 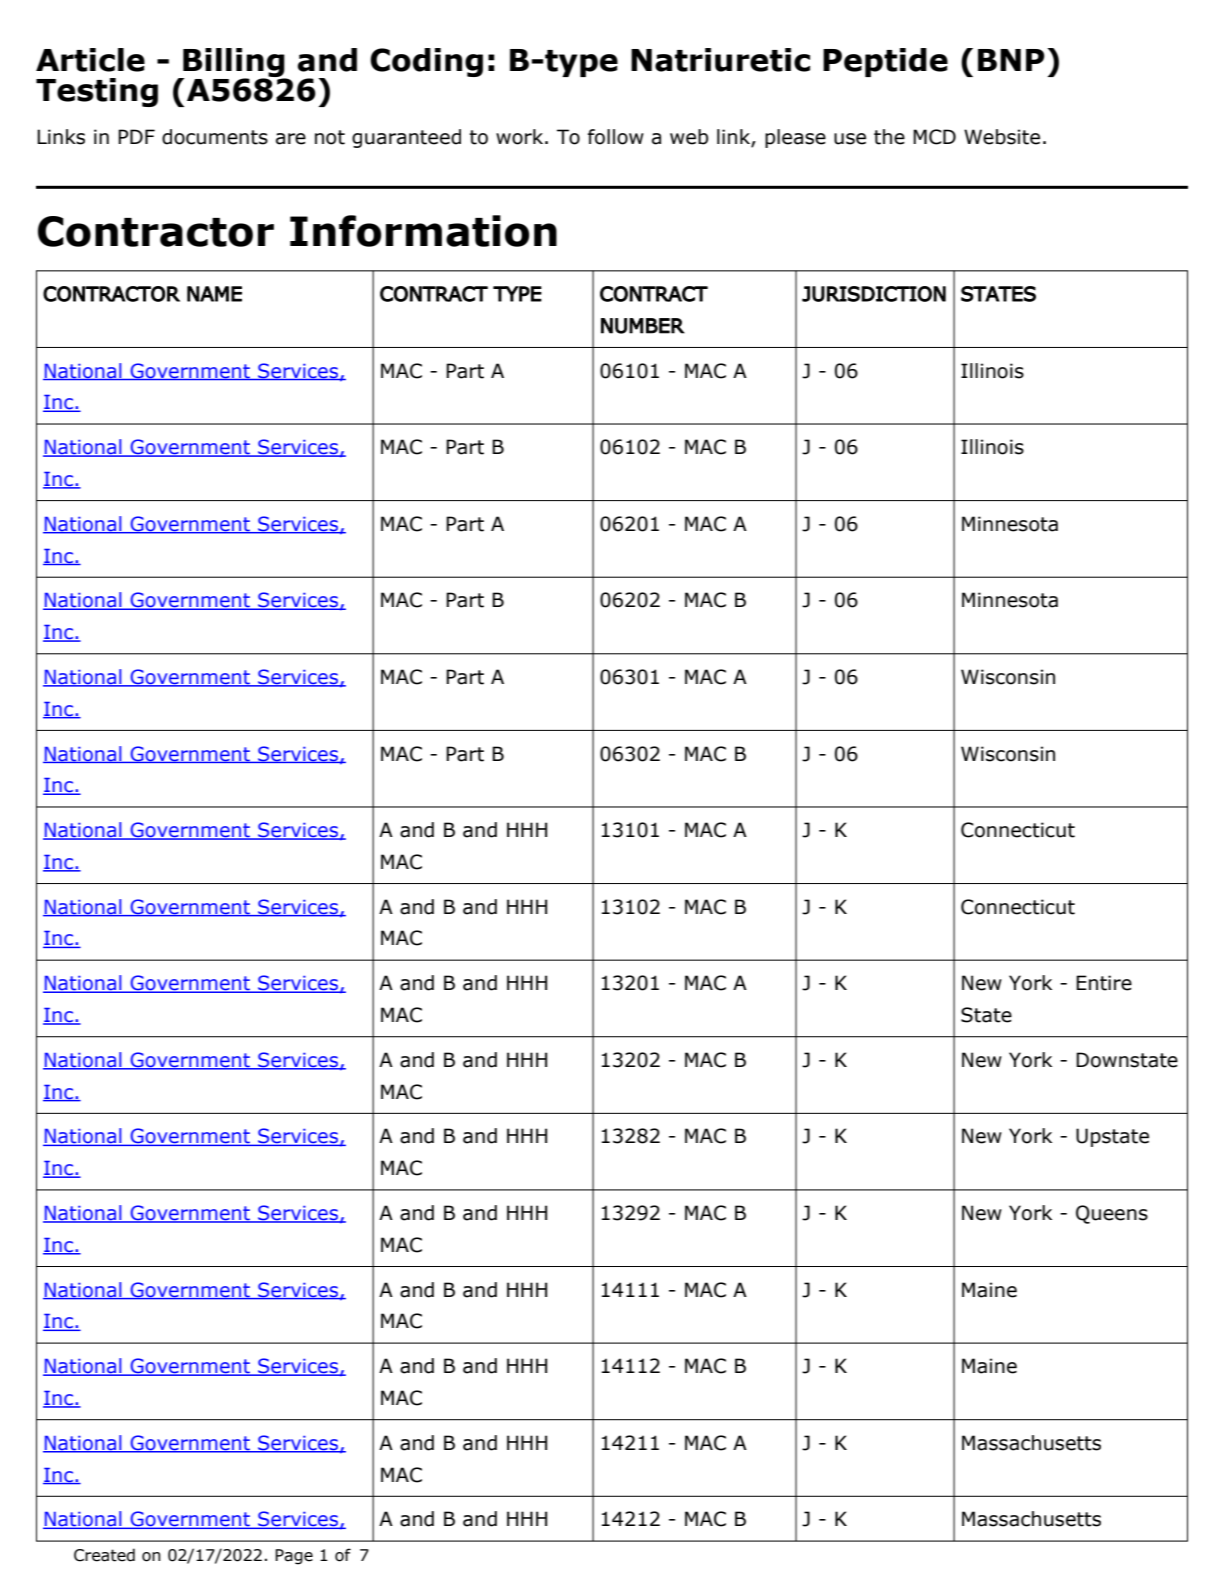 What do you see at coordinates (104, 1555) in the image?
I see `Created` at bounding box center [104, 1555].
